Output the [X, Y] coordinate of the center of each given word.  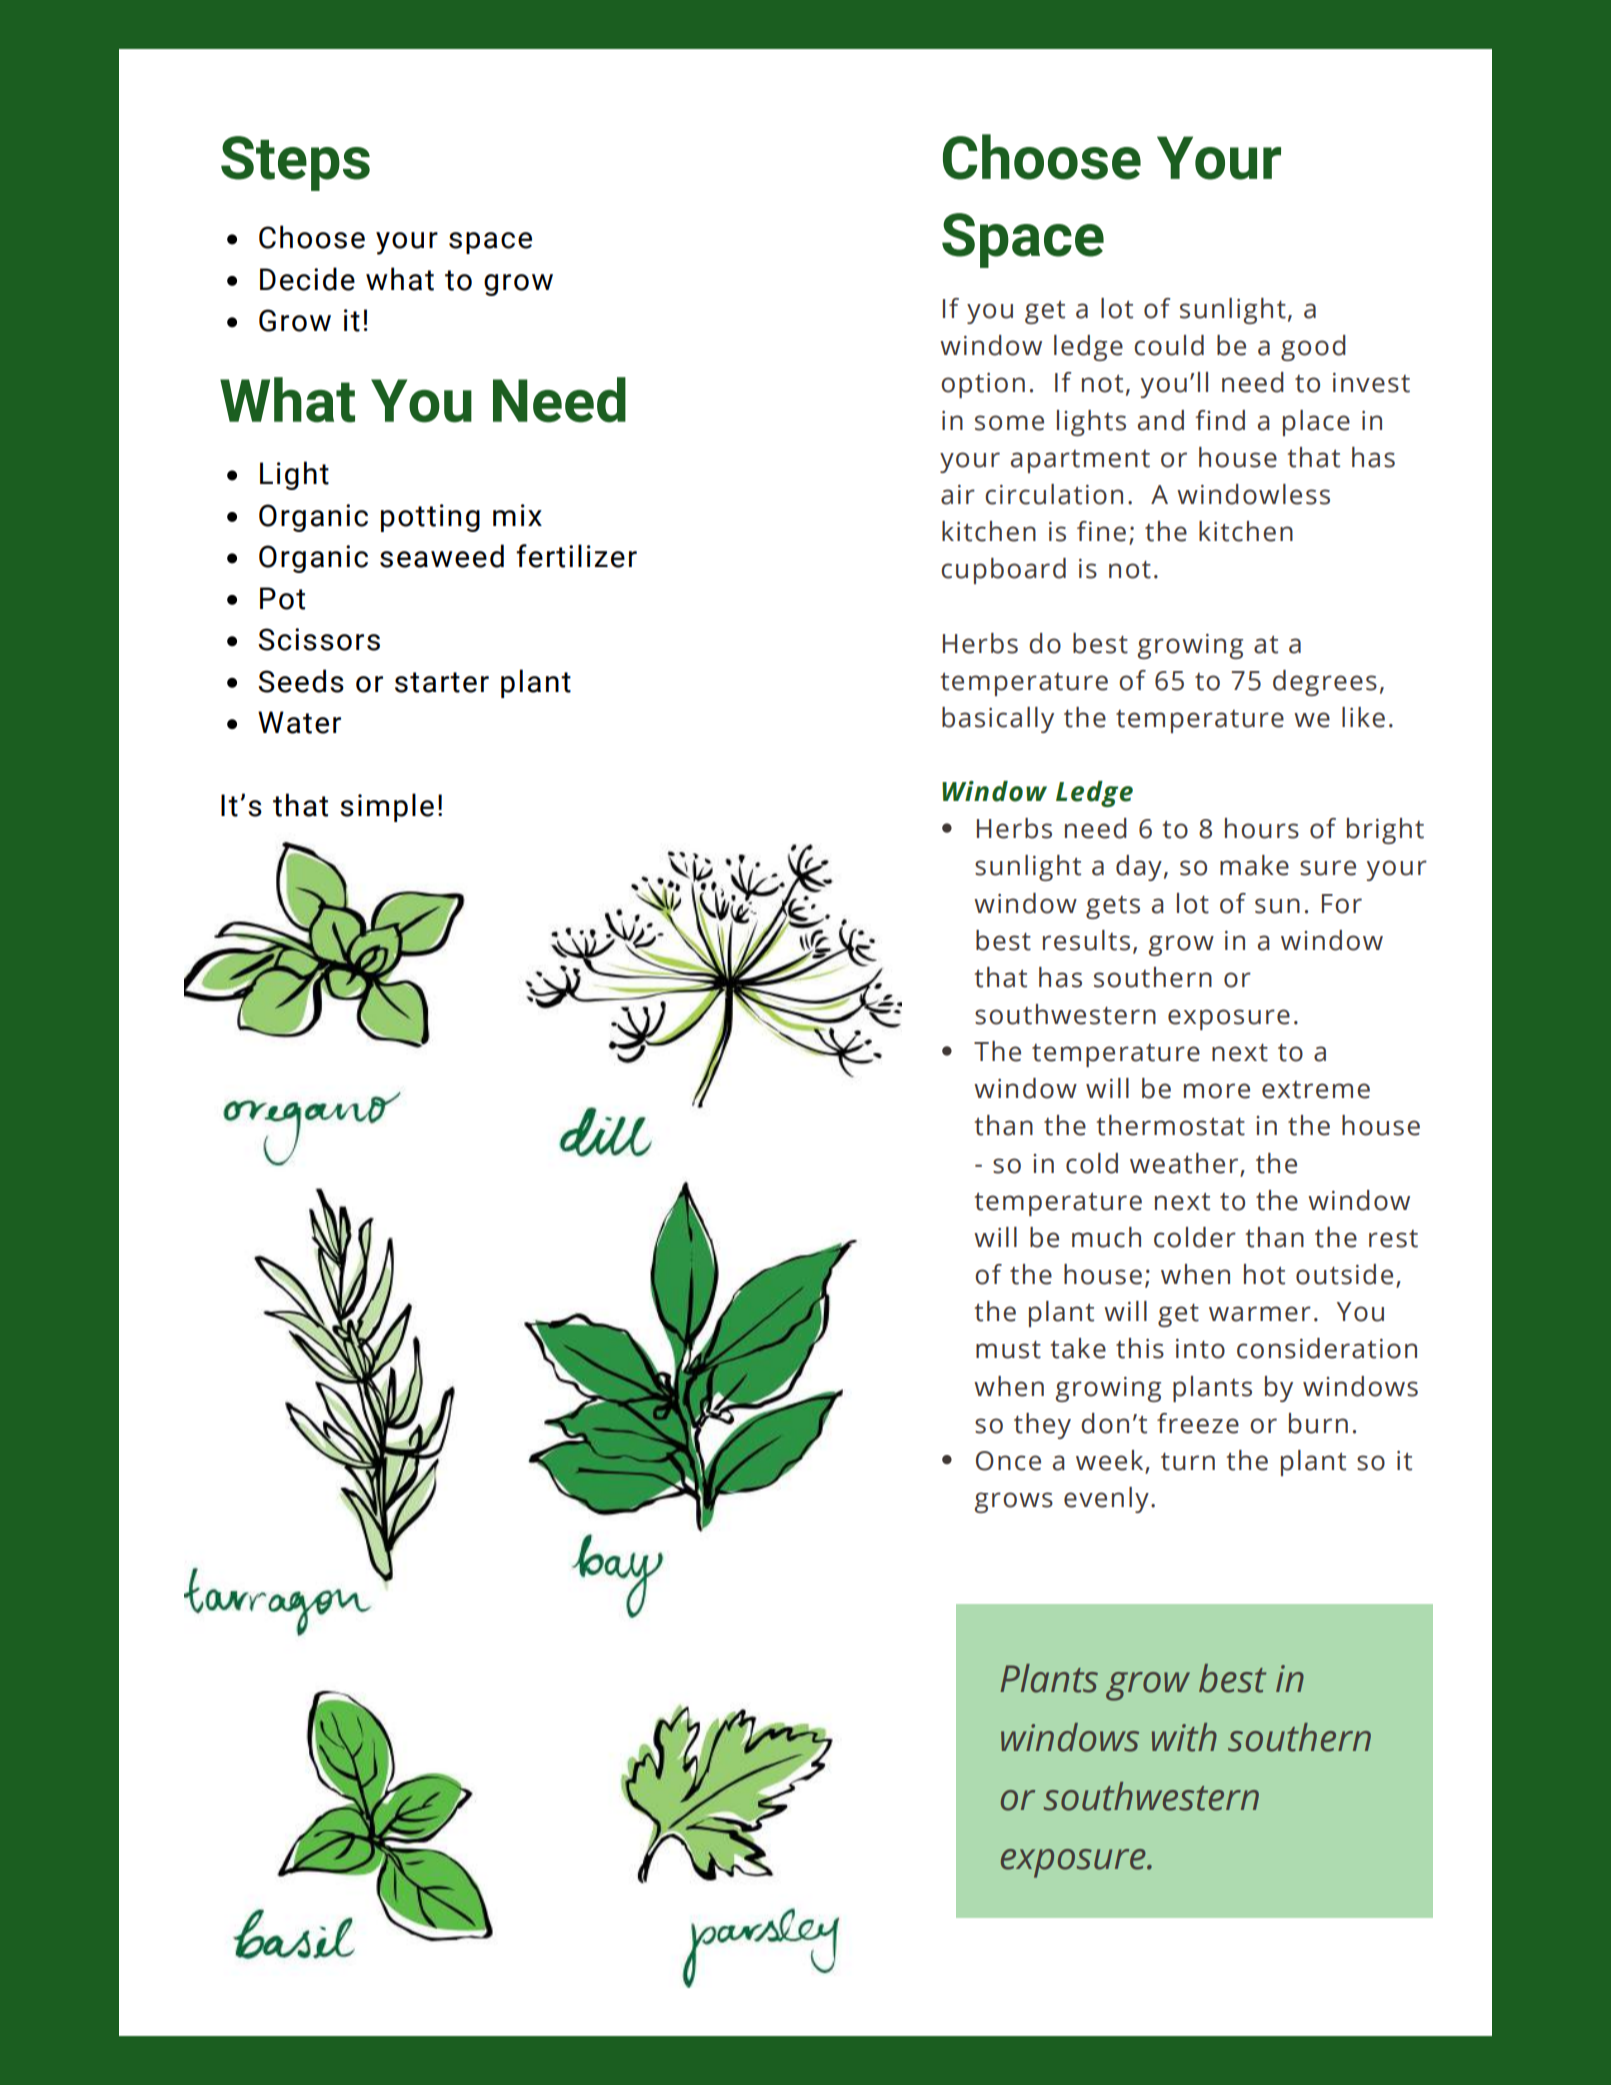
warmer [1260, 1314]
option [983, 385]
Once [1008, 1461]
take [1078, 1348]
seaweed [442, 556]
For [1342, 904]
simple [387, 807]
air [958, 495]
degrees [1325, 683]
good [1313, 348]
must [1008, 1349]
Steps [295, 163]
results [1086, 940]
